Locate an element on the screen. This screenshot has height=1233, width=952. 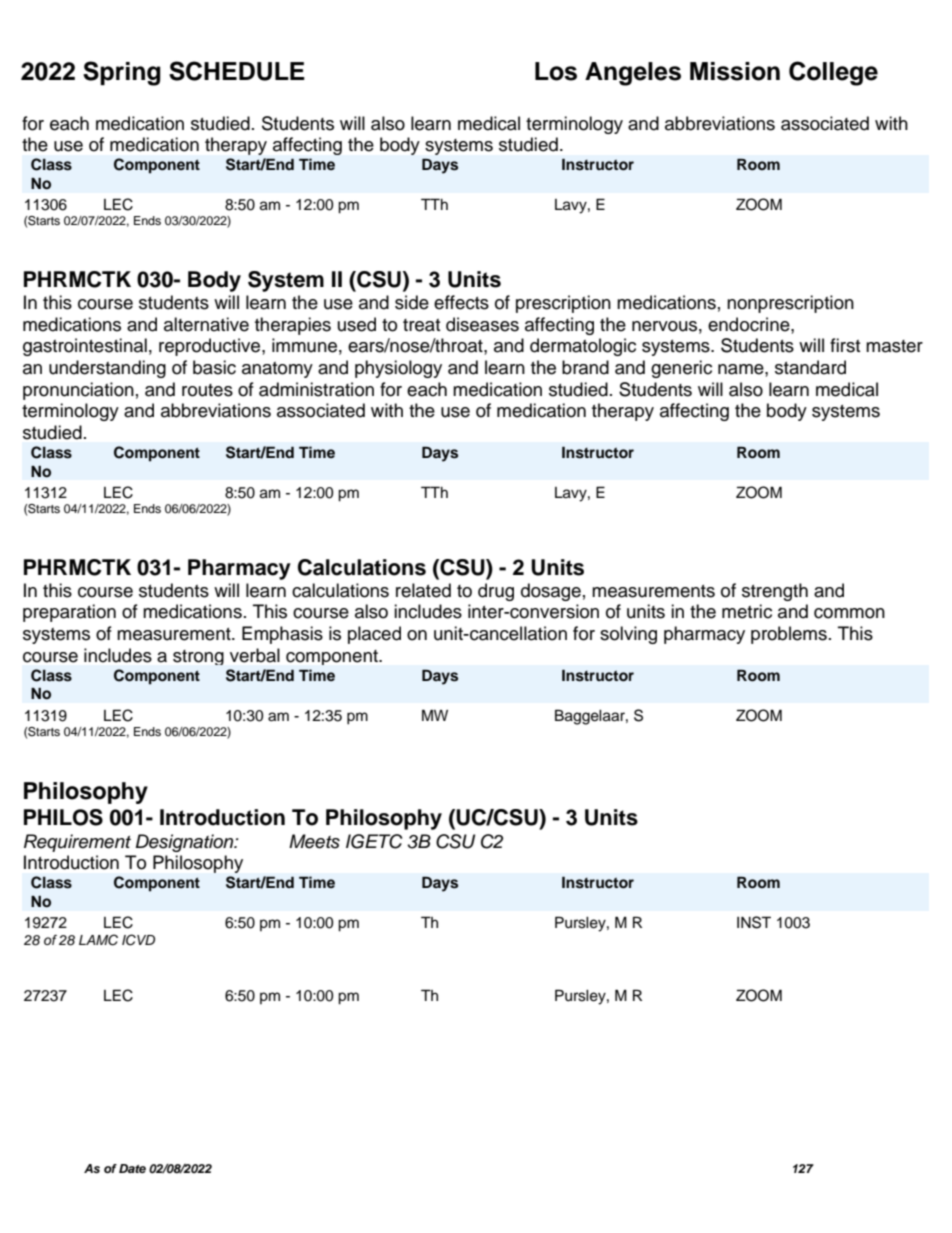
strong is located at coordinates (198, 657).
